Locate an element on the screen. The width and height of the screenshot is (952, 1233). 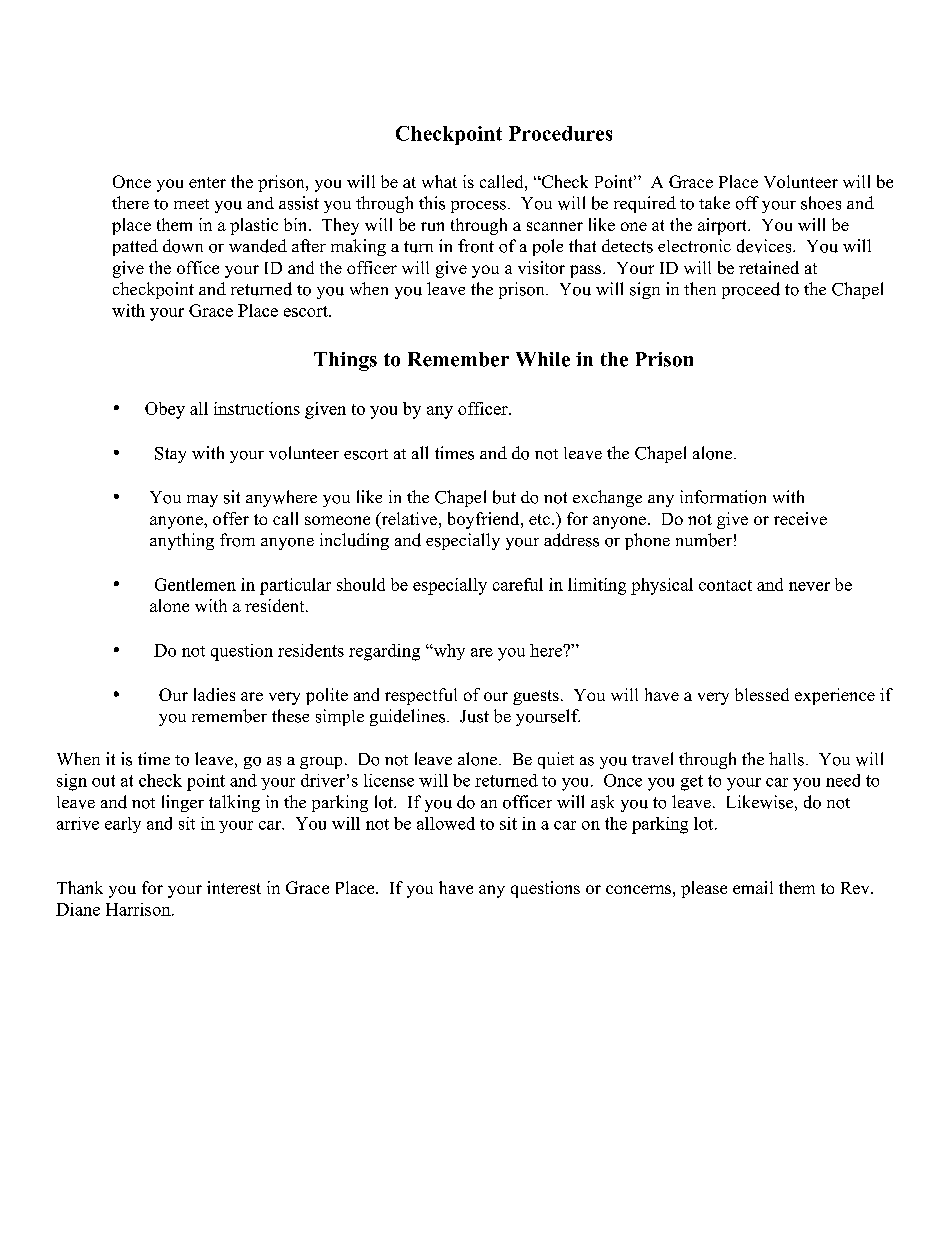
take is located at coordinates (714, 202).
